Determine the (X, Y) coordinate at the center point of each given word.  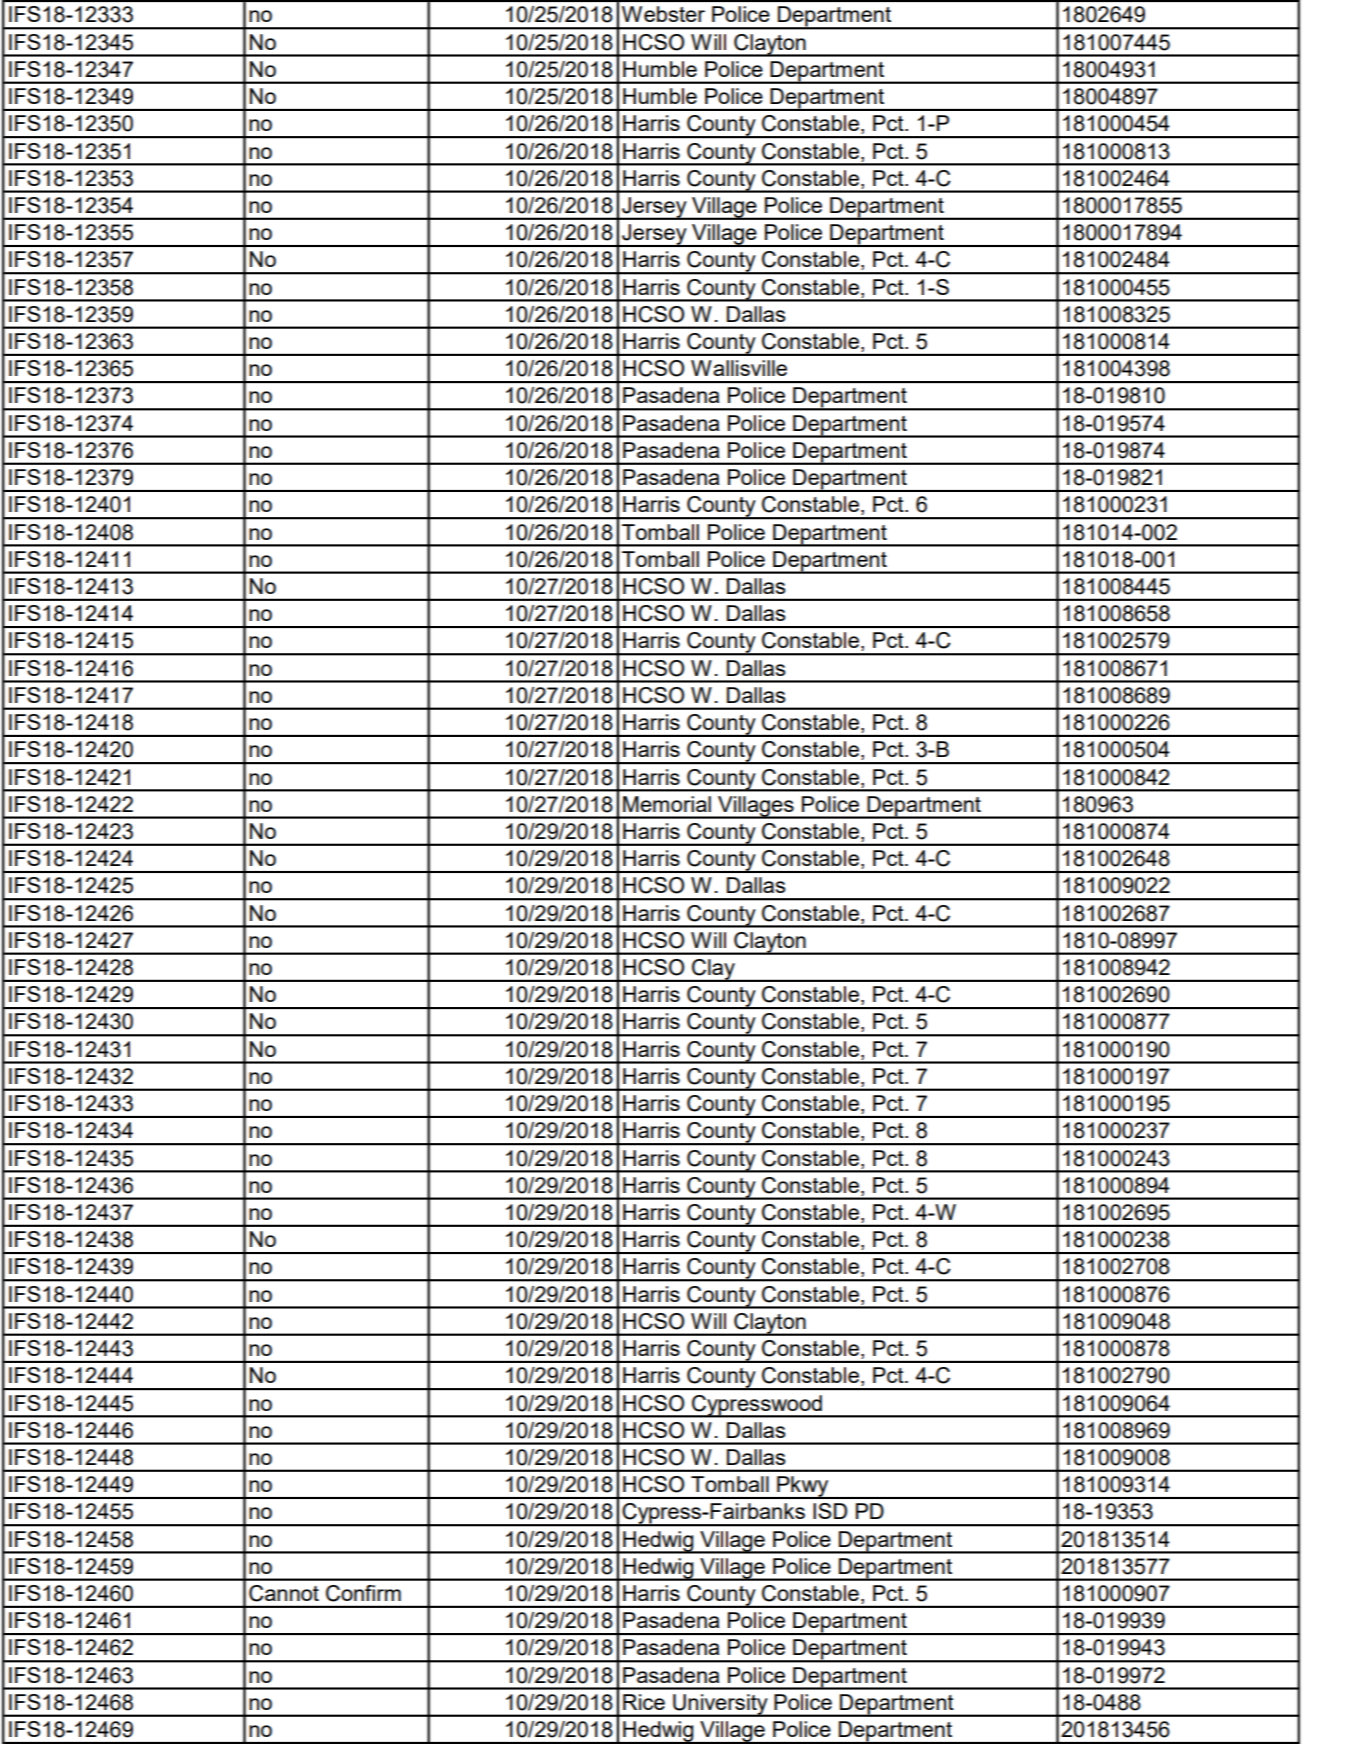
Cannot (284, 1593)
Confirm (363, 1593)
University (720, 1705)
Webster (663, 14)
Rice (644, 1702)
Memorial (667, 804)
